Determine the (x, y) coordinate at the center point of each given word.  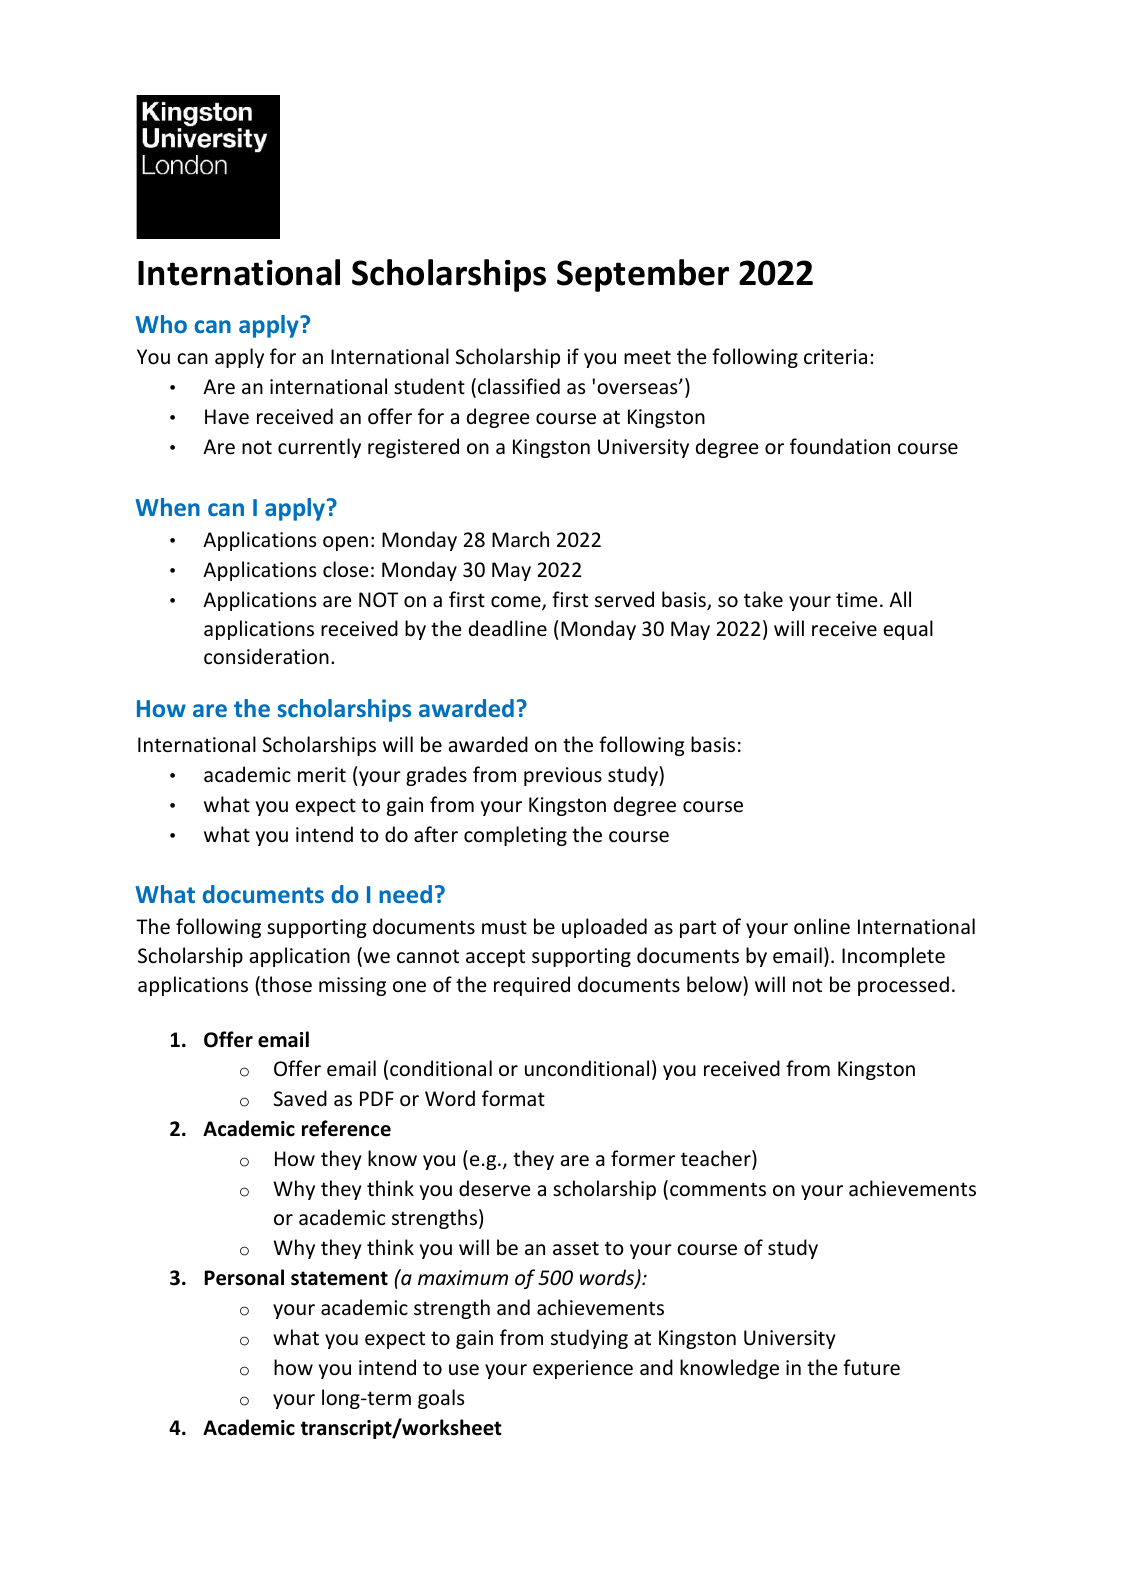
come (517, 603)
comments (718, 1189)
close (345, 569)
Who (161, 324)
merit (322, 775)
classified (519, 386)
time (856, 599)
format (513, 1098)
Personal (244, 1277)
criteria (835, 357)
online (822, 926)
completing (515, 836)
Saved (300, 1098)
